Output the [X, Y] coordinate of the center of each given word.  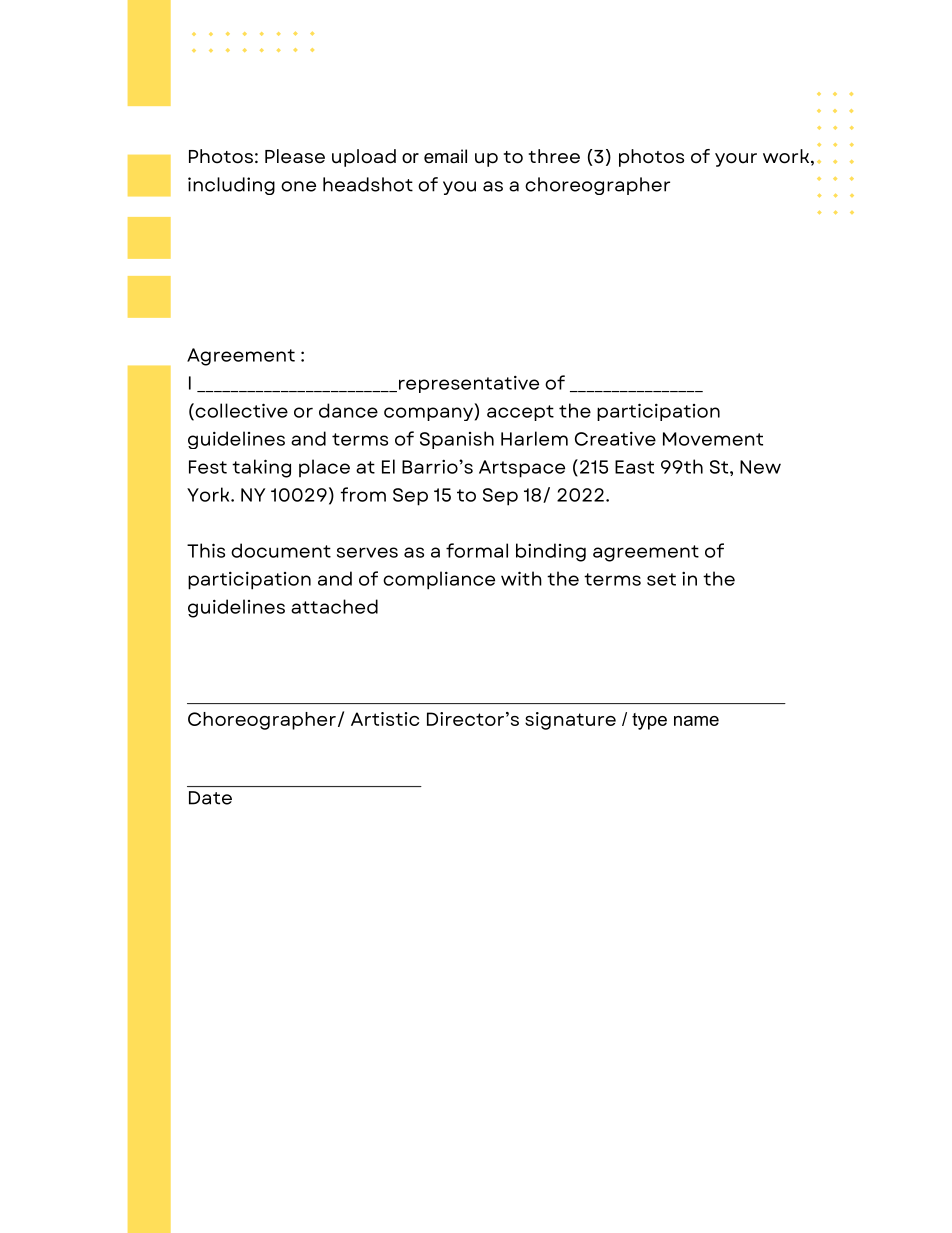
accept [520, 413]
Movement [713, 439]
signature [570, 721]
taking [261, 468]
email [445, 156]
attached [334, 606]
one [298, 186]
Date [210, 798]
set [661, 579]
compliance [439, 580]
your [736, 160]
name [696, 721]
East [634, 467]
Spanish [457, 440]
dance [348, 410]
